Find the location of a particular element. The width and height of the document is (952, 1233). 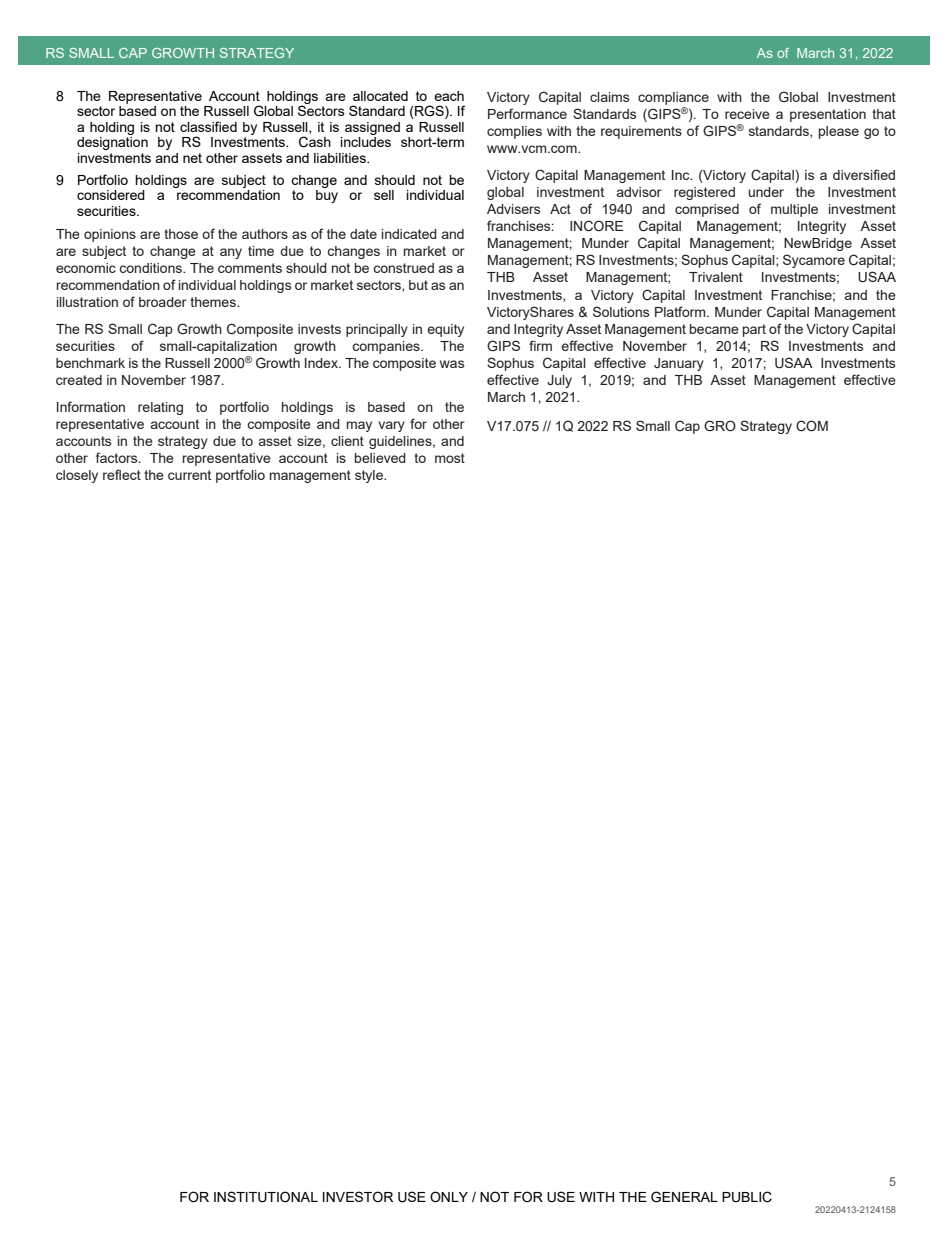

PUBLIC is located at coordinates (747, 1197).
